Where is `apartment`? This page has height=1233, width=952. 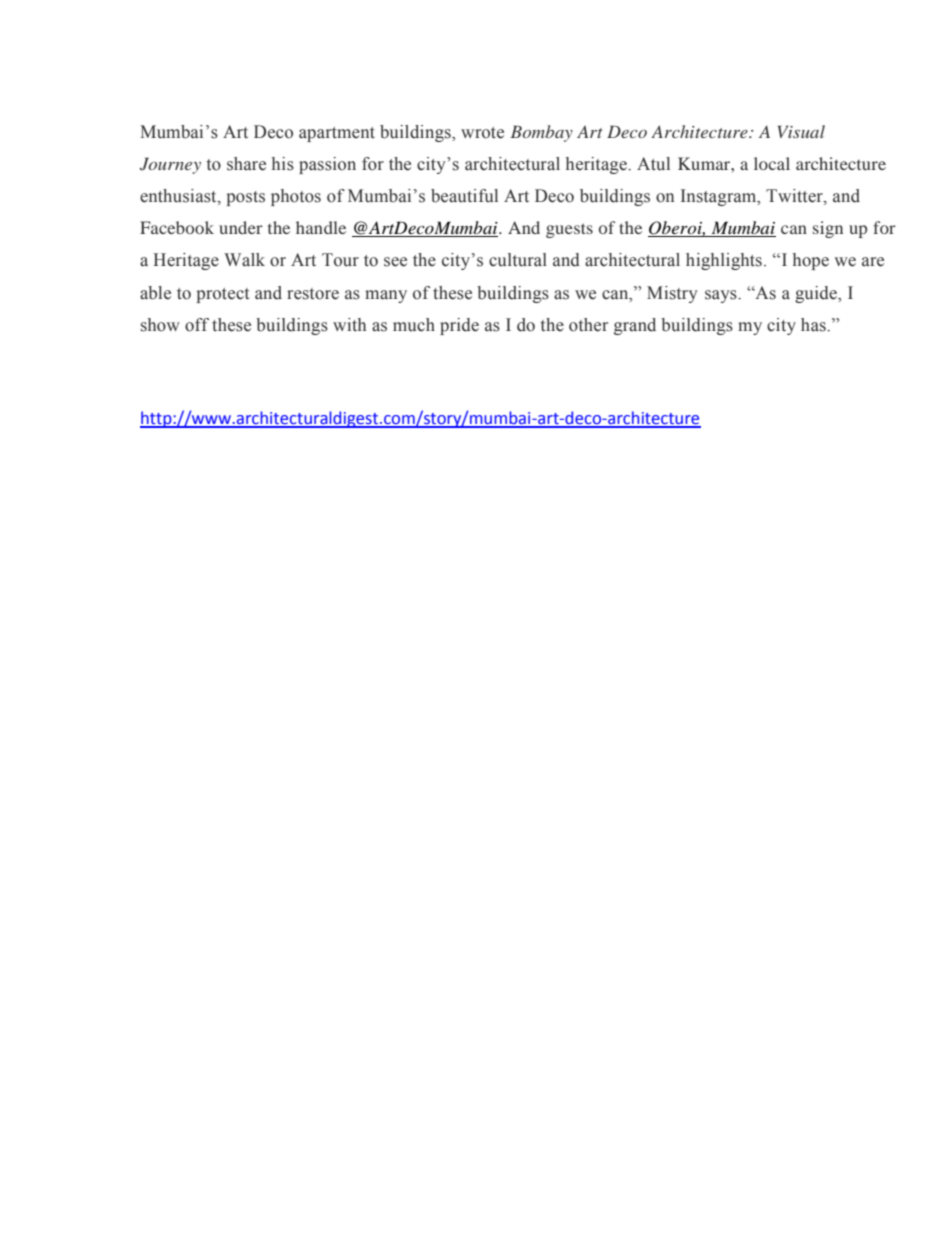
apartment is located at coordinates (337, 134).
